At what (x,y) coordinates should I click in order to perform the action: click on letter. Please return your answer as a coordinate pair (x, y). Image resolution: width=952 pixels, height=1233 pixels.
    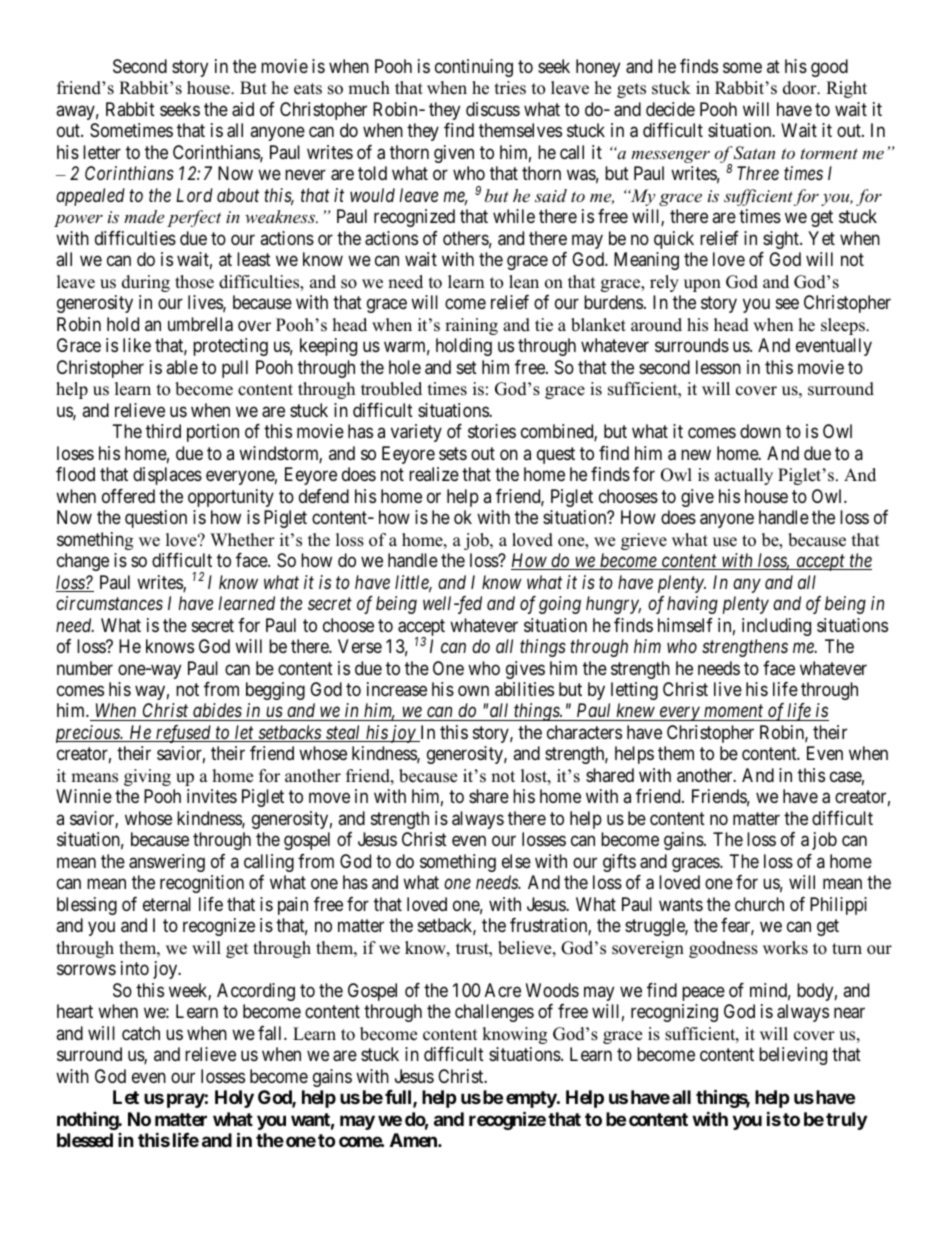
    Looking at the image, I should click on (102, 152).
